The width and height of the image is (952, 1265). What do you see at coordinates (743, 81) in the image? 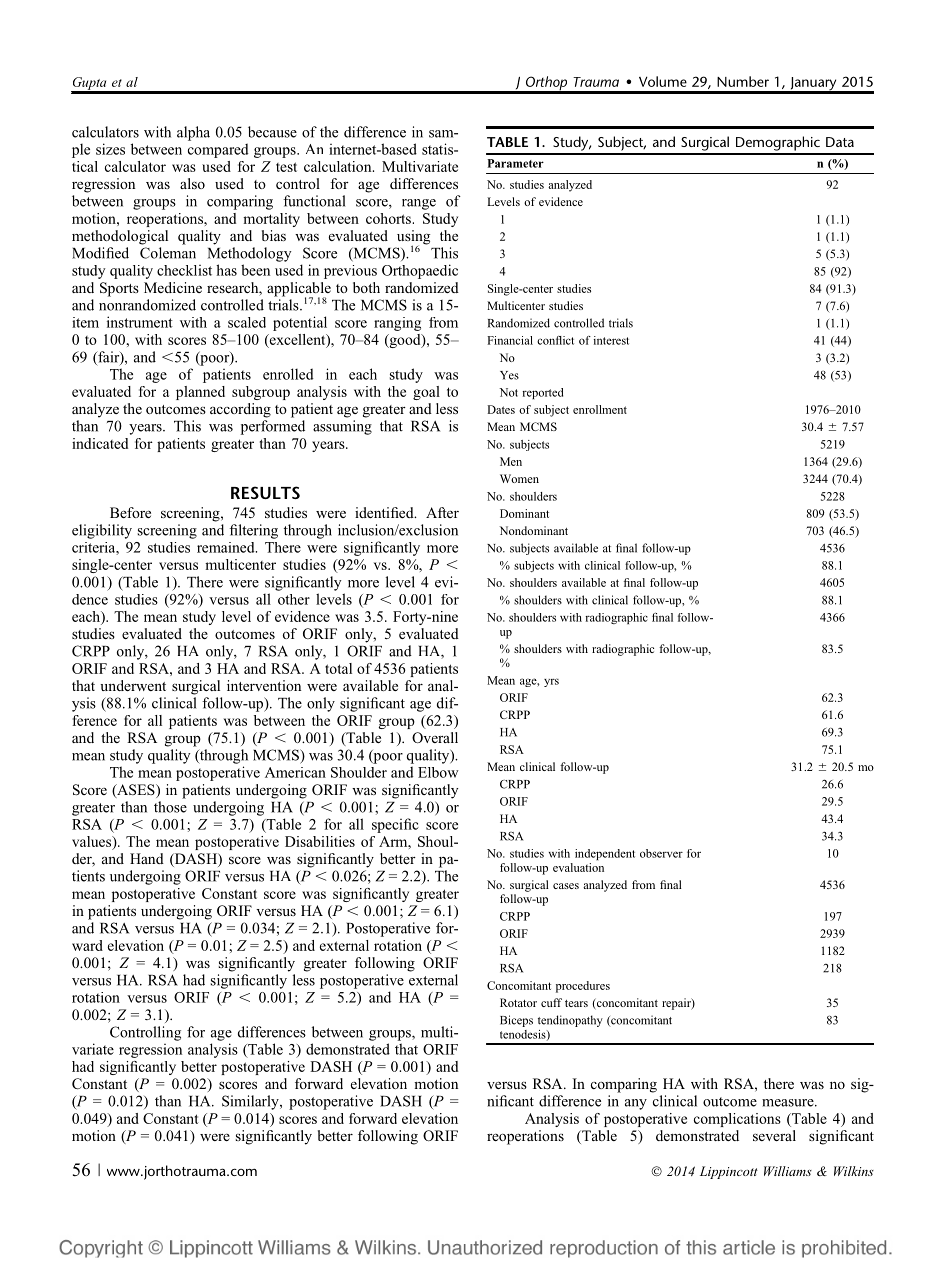
I see `Number` at bounding box center [743, 81].
